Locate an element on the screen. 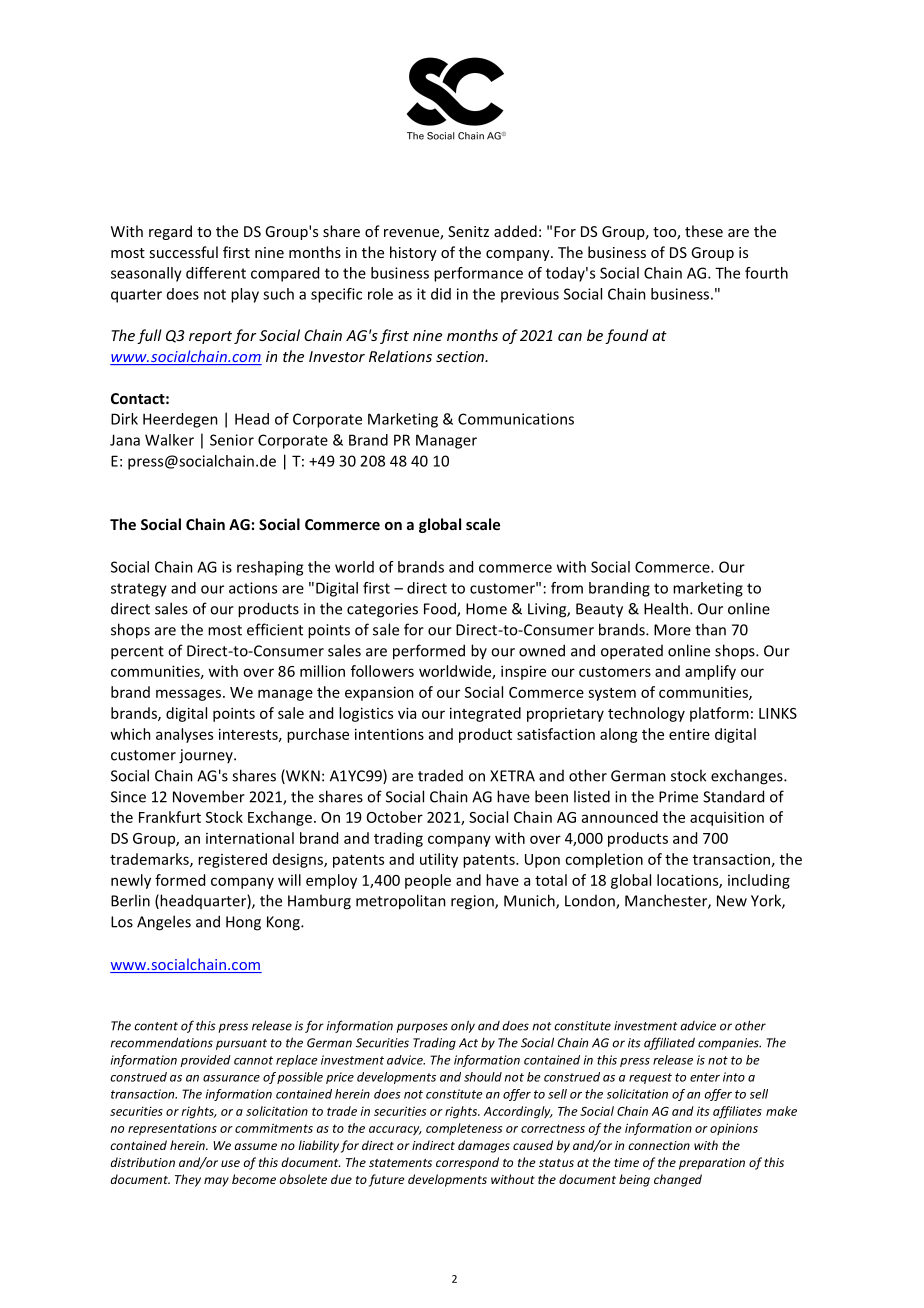 This screenshot has height=1308, width=924. region is located at coordinates (473, 902).
